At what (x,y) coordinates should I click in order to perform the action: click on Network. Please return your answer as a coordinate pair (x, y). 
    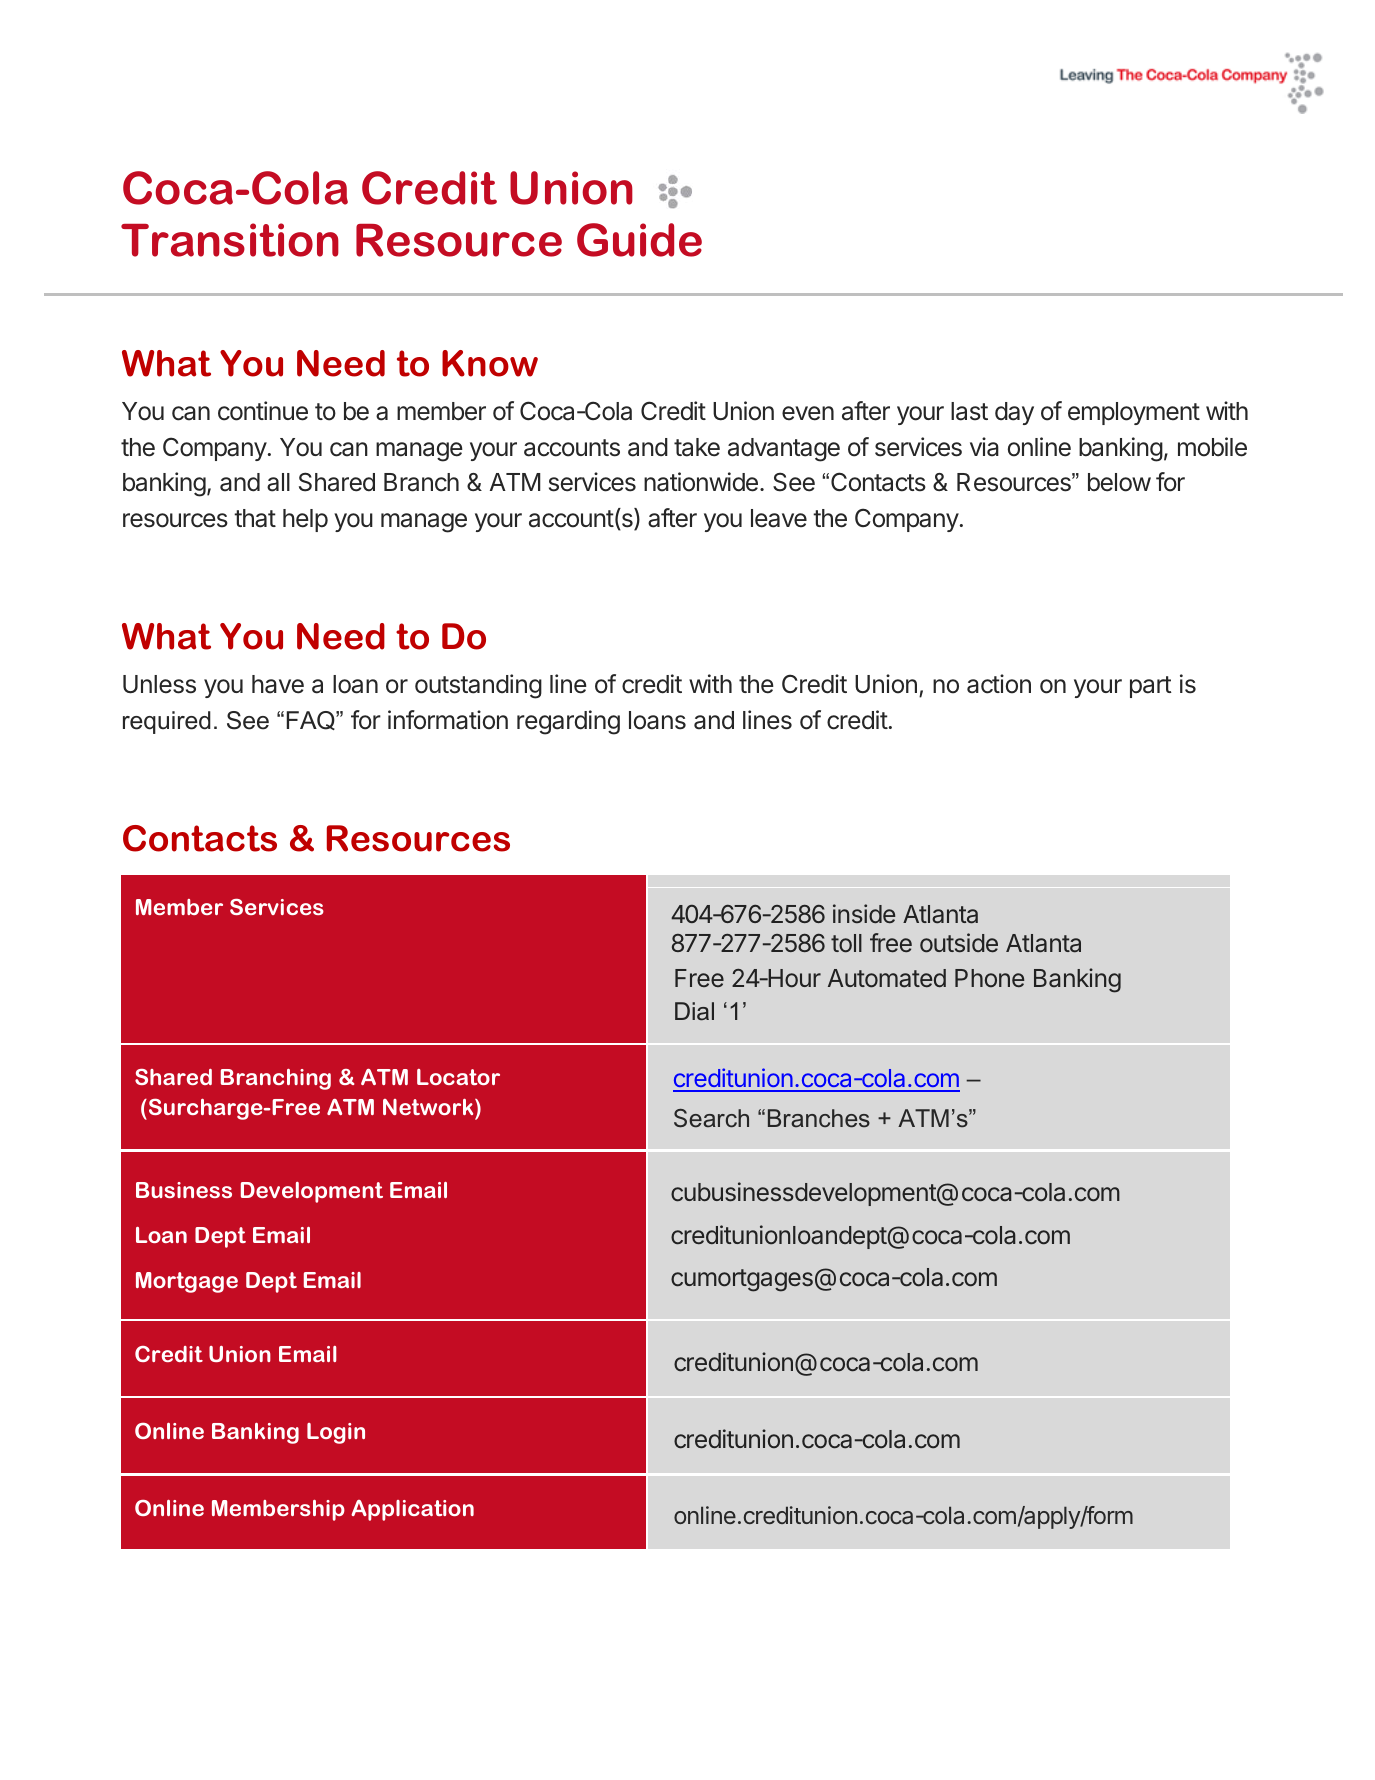
    Looking at the image, I should click on (429, 1107).
